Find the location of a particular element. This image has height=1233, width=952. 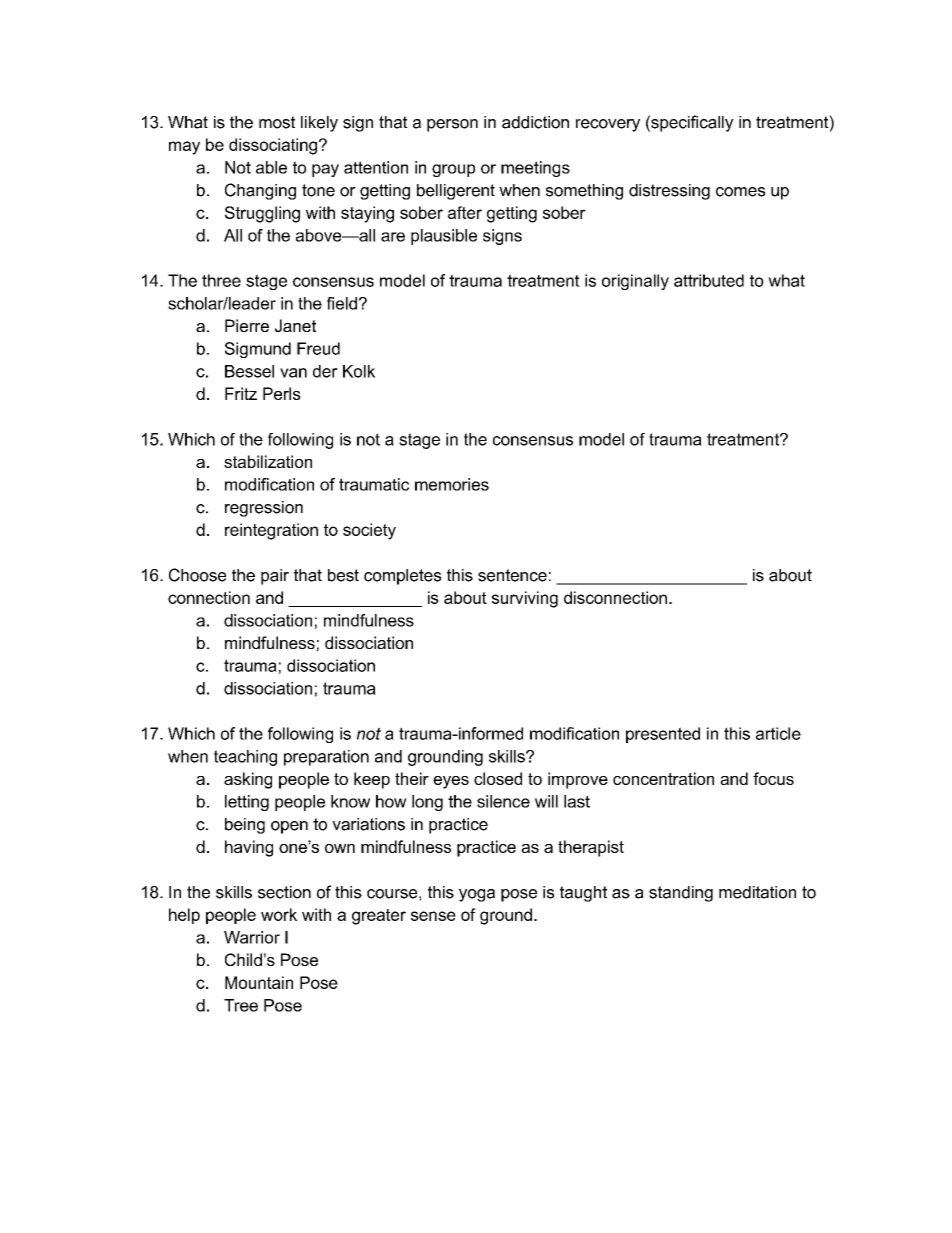

sentence is located at coordinates (512, 575).
